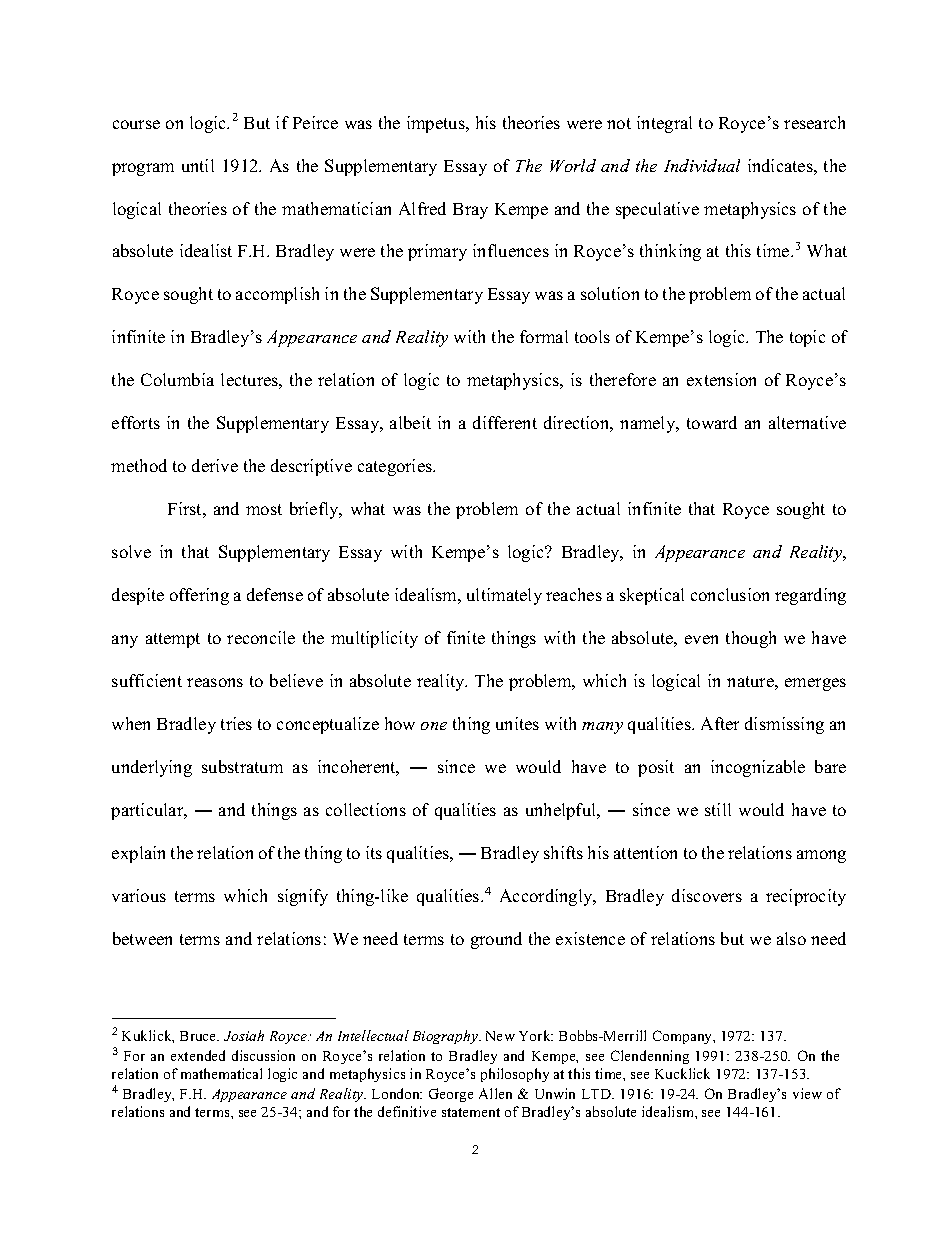  I want to click on until, so click(198, 165).
